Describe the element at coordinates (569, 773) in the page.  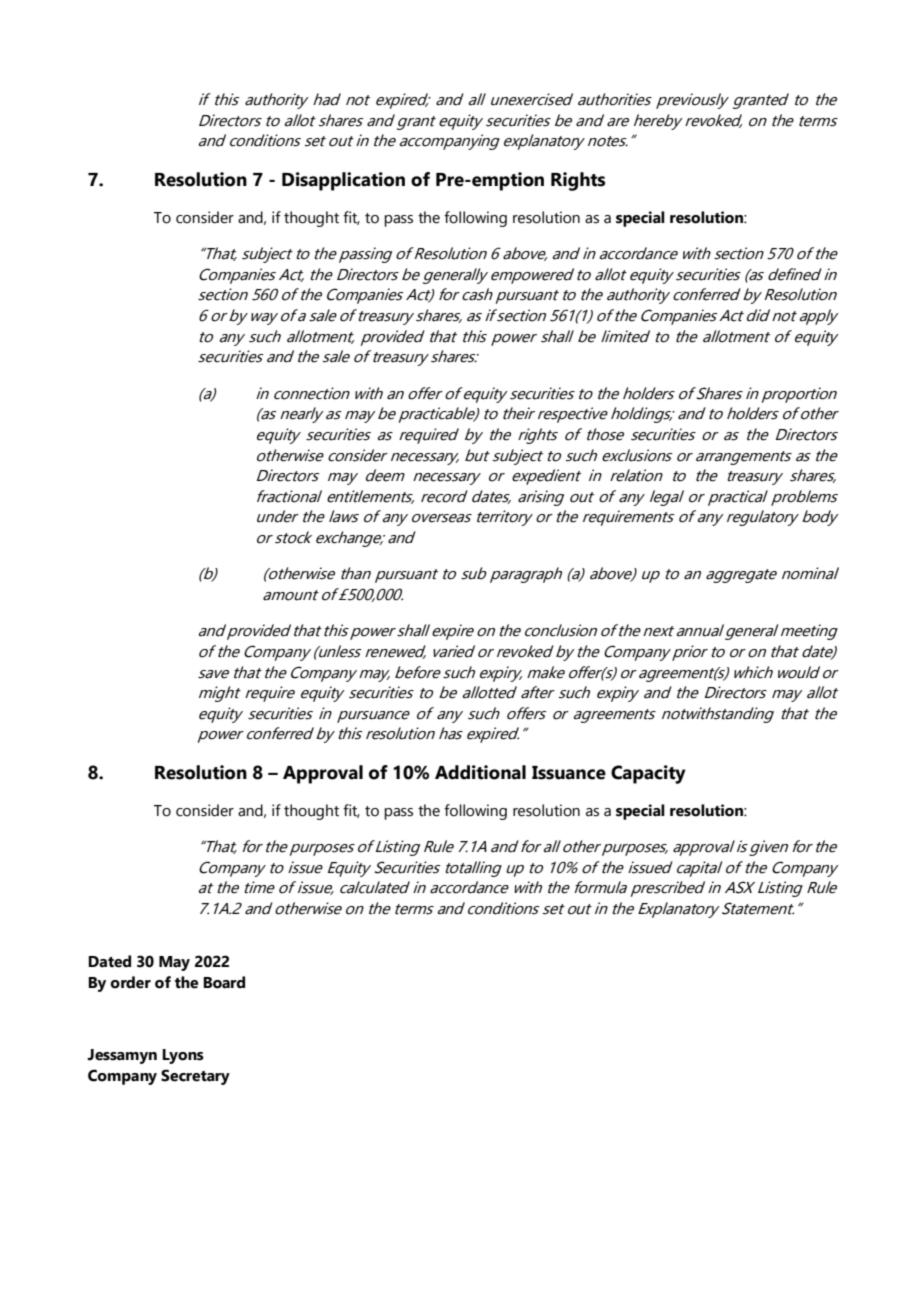
I see `Issuance` at that location.
